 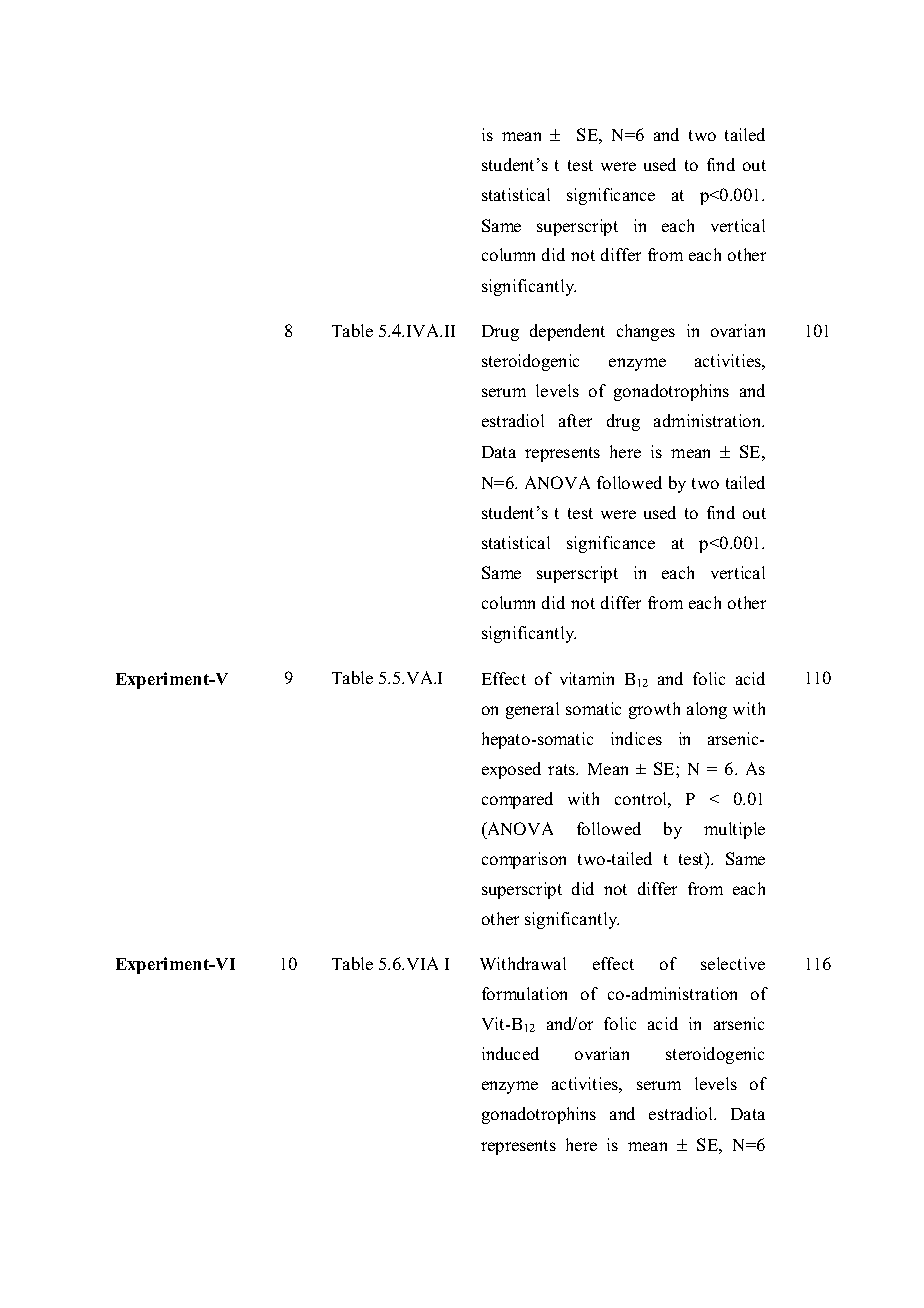 What do you see at coordinates (575, 420) in the document?
I see `after` at bounding box center [575, 420].
